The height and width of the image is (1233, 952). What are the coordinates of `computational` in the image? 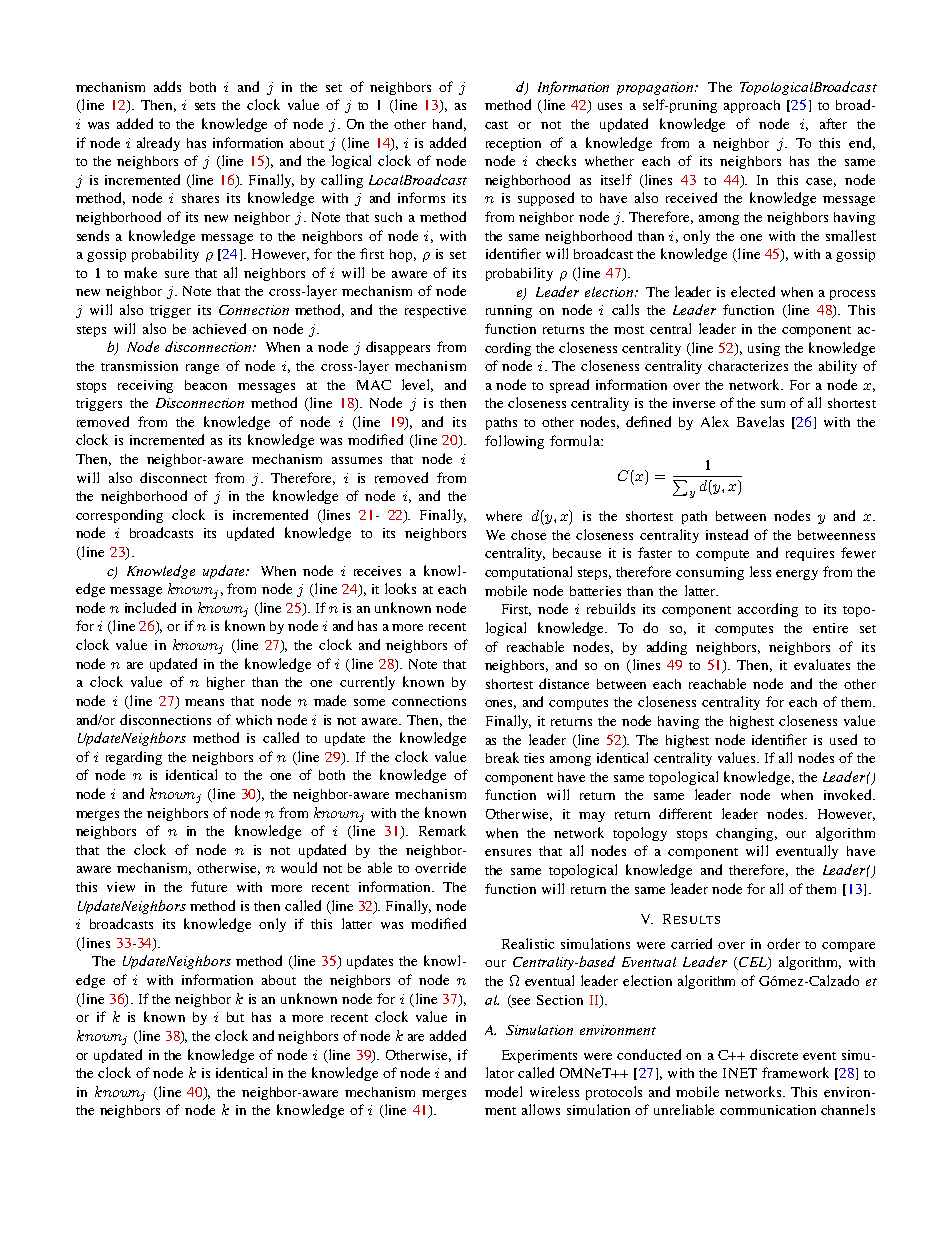 It's located at (528, 573).
